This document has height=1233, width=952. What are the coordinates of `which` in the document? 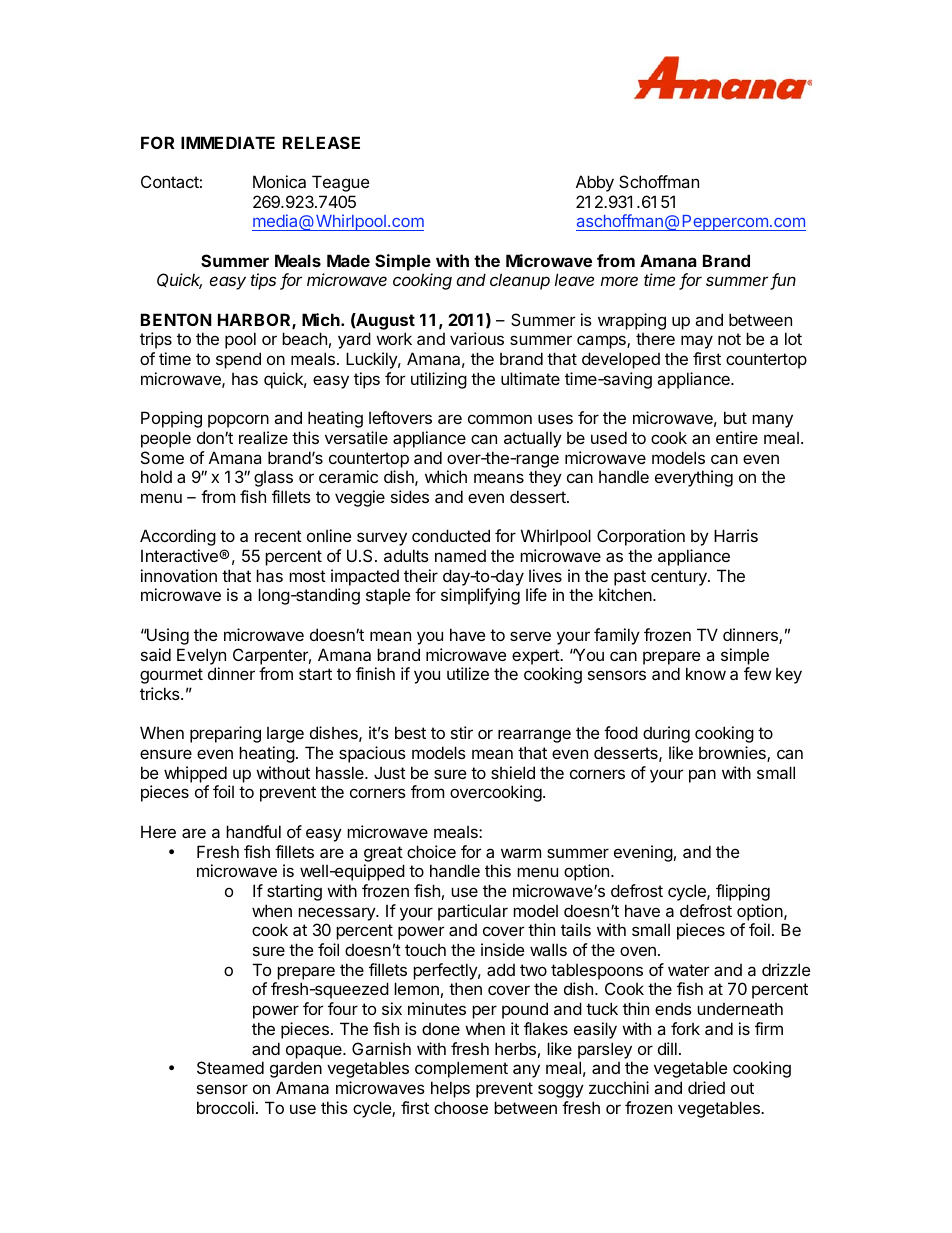 It's located at (446, 476).
